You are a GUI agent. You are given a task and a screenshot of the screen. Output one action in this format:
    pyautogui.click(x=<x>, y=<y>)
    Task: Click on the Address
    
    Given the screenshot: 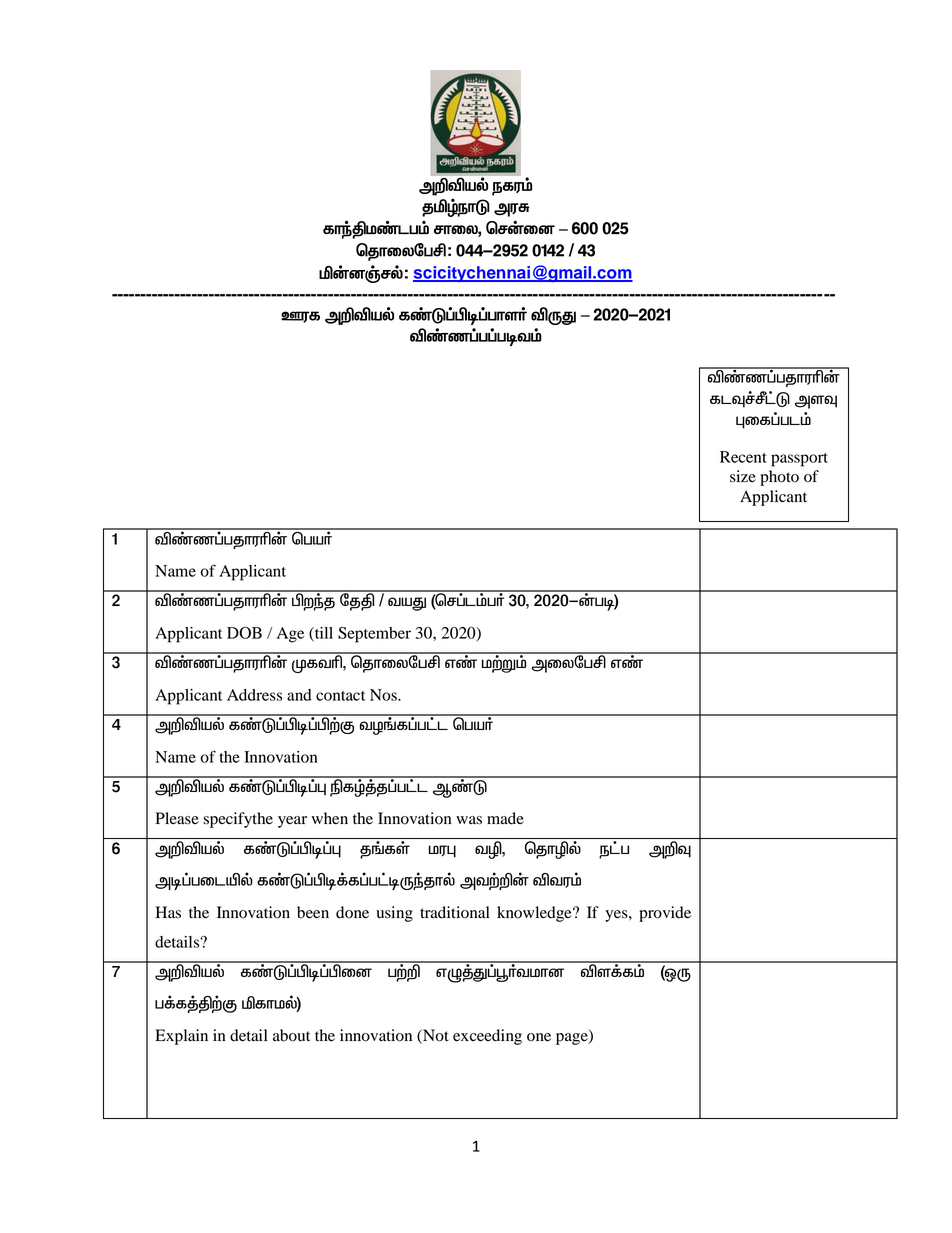 What is the action you would take?
    pyautogui.click(x=254, y=695)
